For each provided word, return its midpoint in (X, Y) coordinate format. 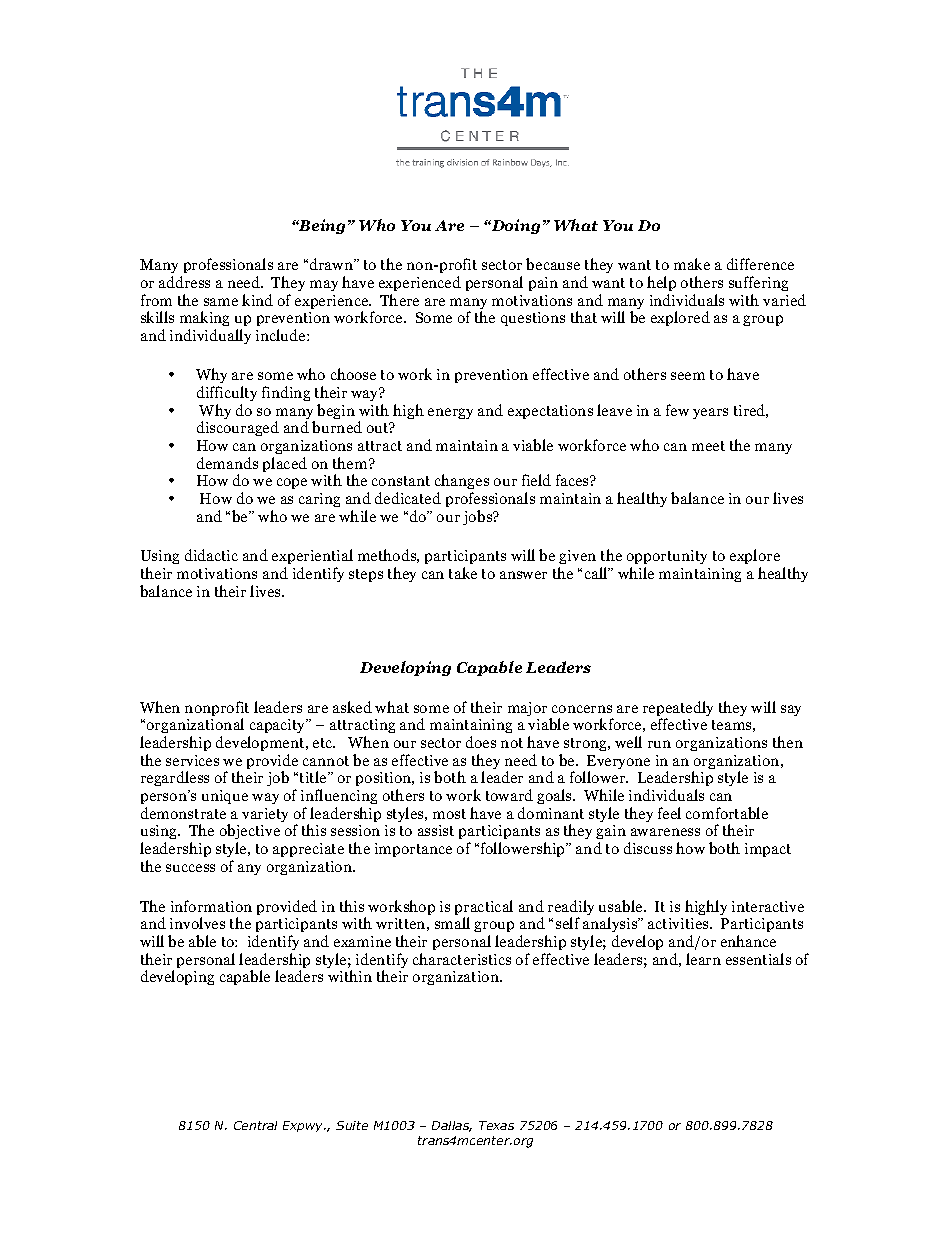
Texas (496, 1125)
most (449, 814)
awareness (665, 832)
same (221, 302)
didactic (211, 555)
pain (543, 284)
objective (250, 833)
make (692, 264)
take (463, 573)
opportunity (667, 559)
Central (255, 1125)
